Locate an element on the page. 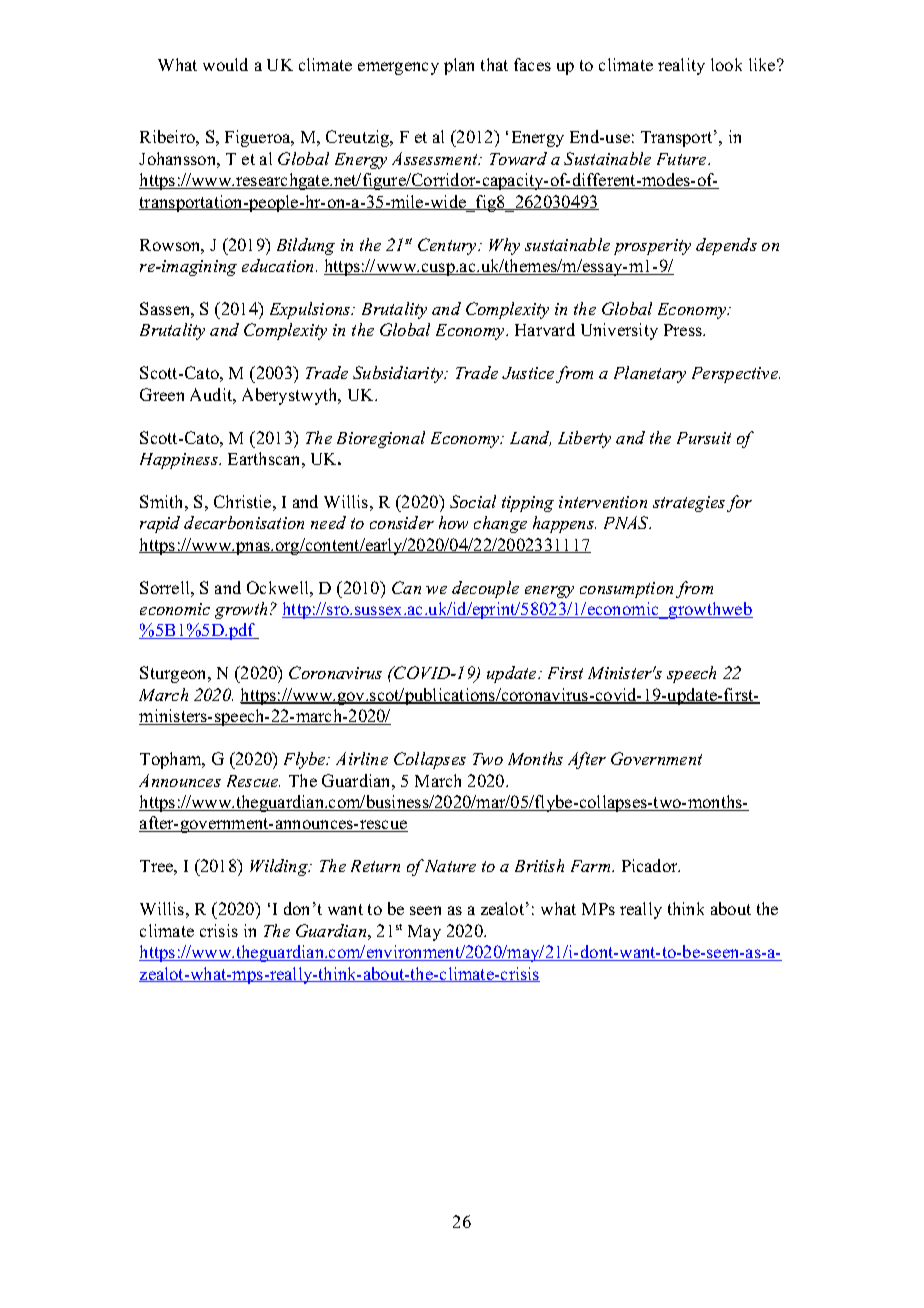  would is located at coordinates (225, 64).
